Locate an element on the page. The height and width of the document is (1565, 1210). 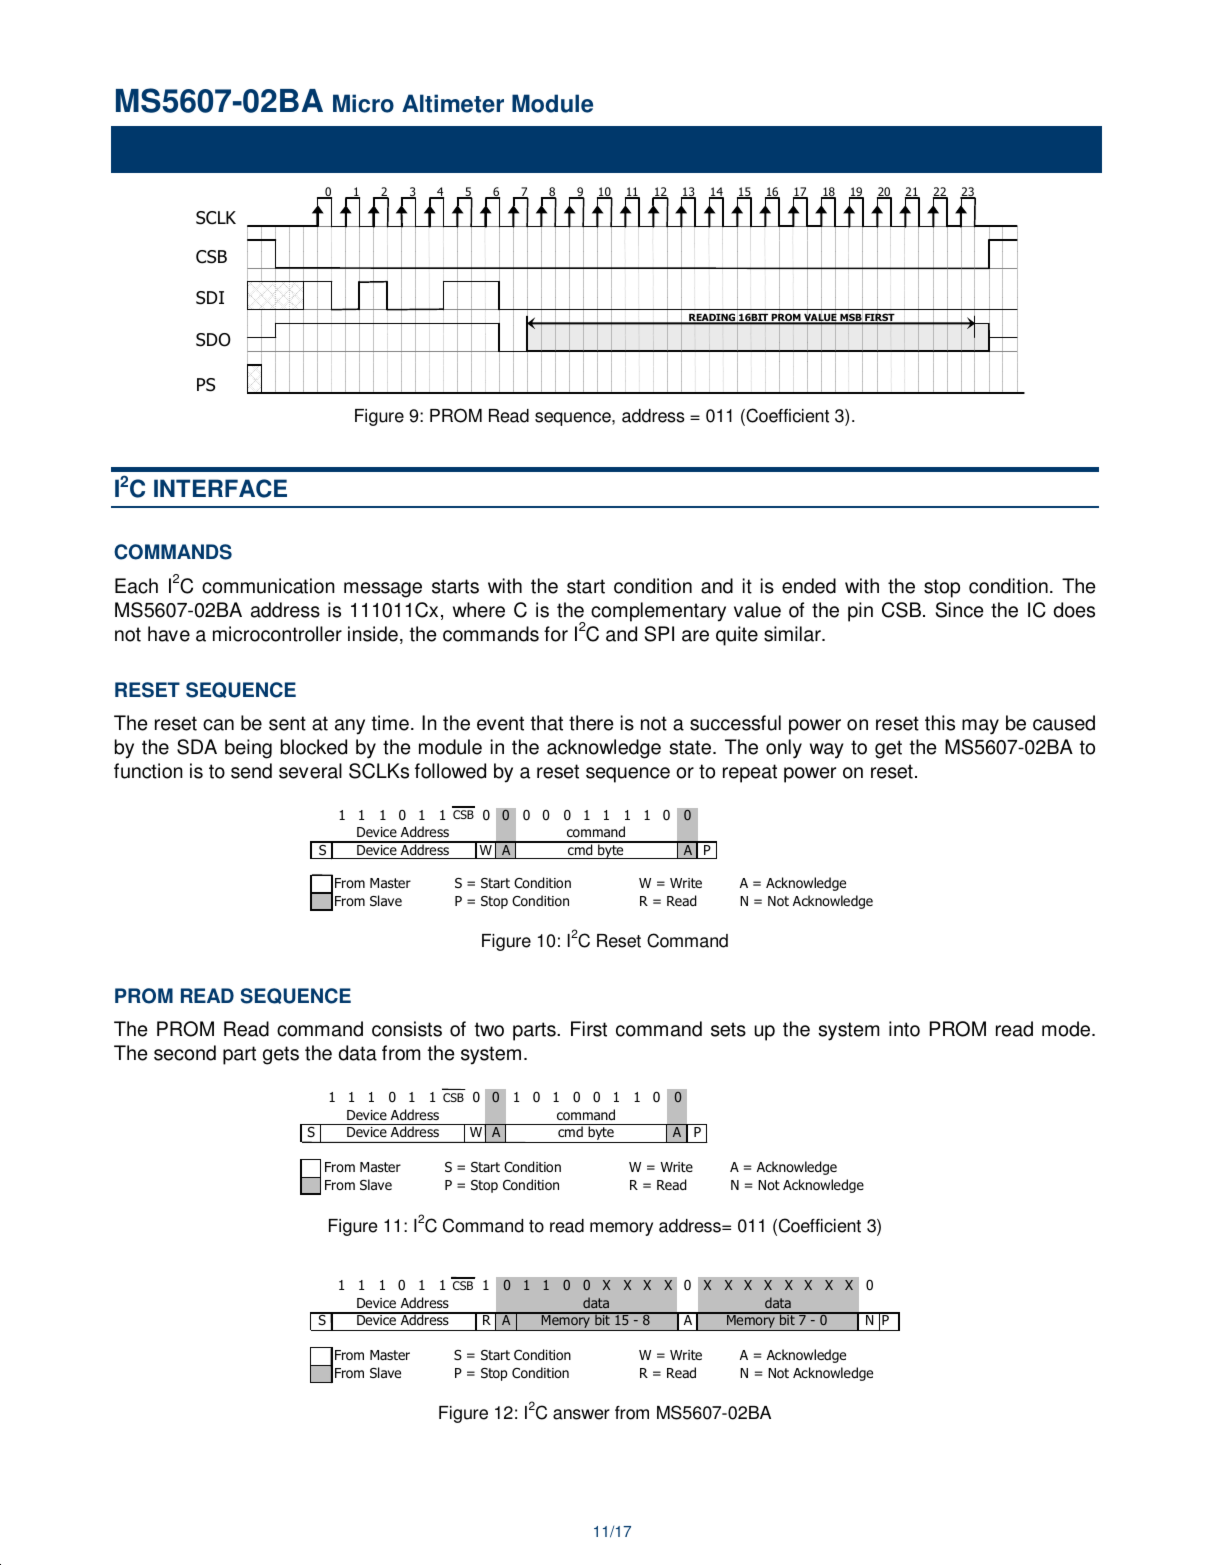
SDI is located at coordinates (210, 298).
